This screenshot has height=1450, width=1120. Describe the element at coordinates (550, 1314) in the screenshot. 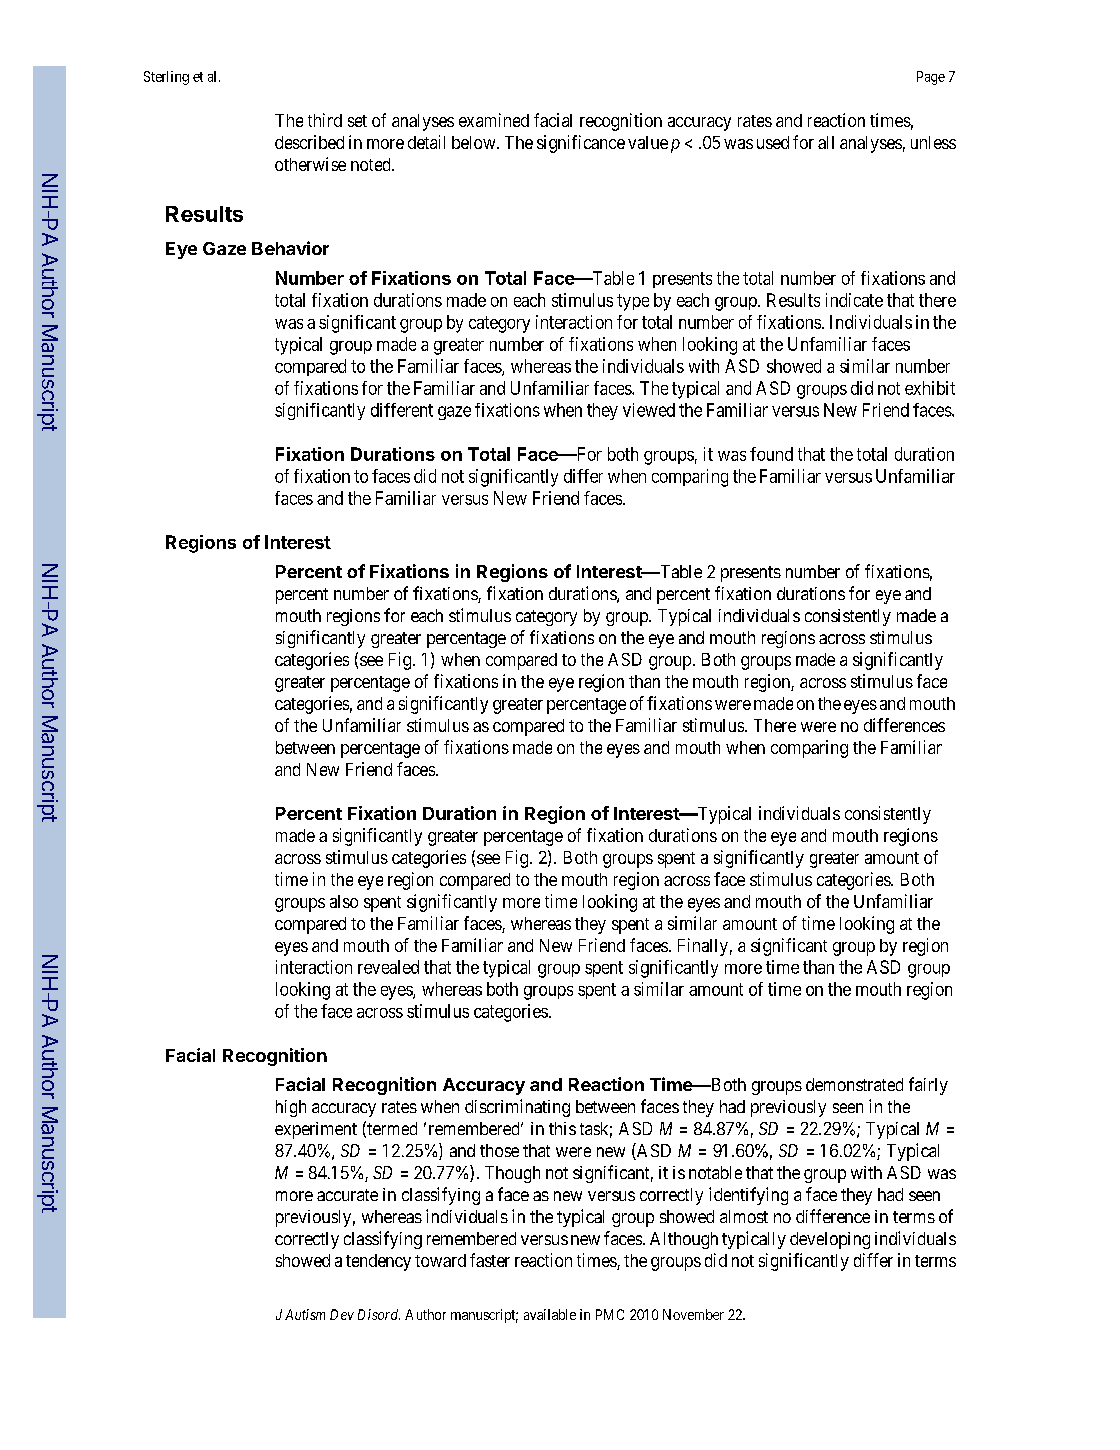

I see `available` at that location.
